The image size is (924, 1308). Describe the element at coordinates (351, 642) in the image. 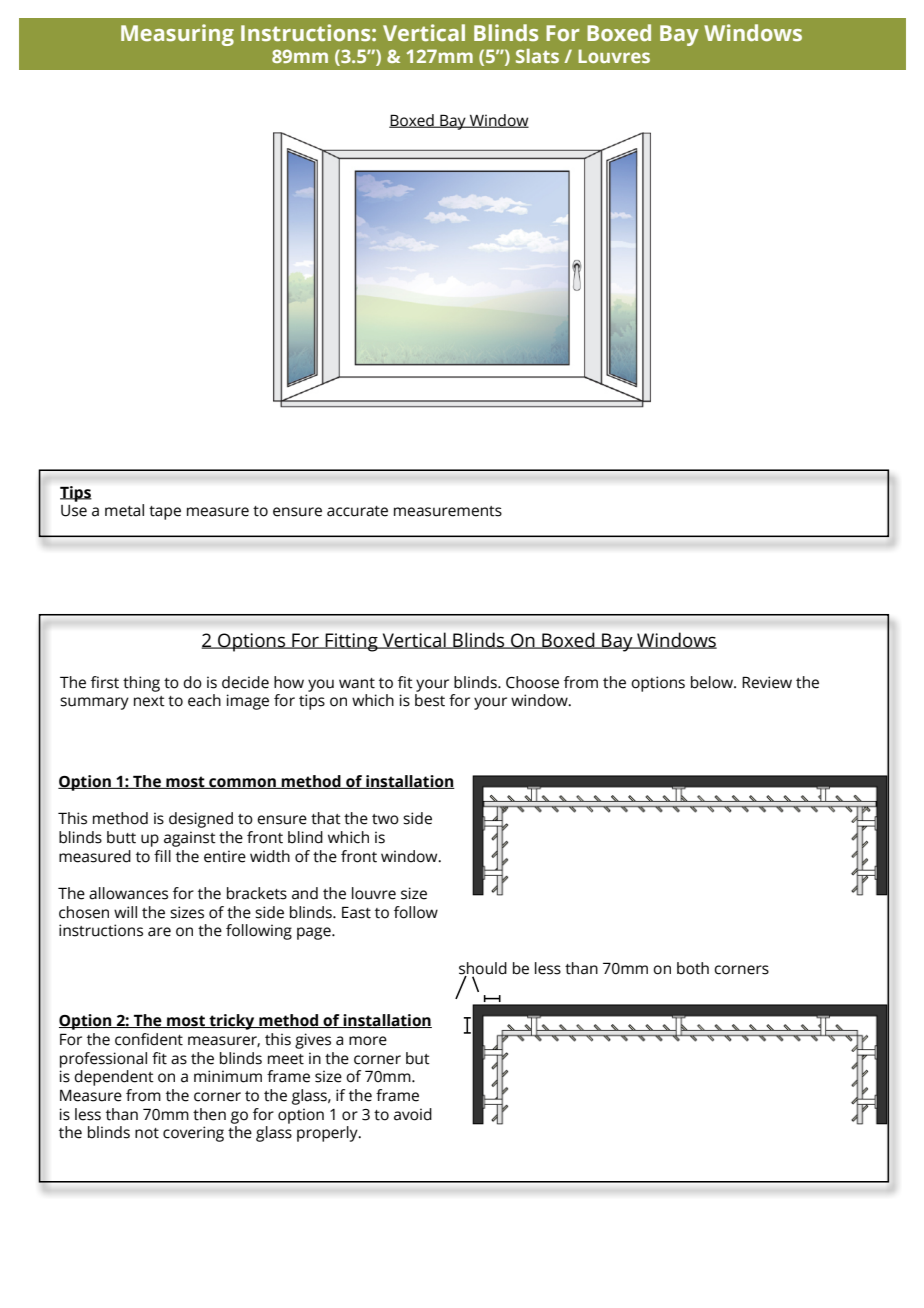

I see `Fitting` at that location.
